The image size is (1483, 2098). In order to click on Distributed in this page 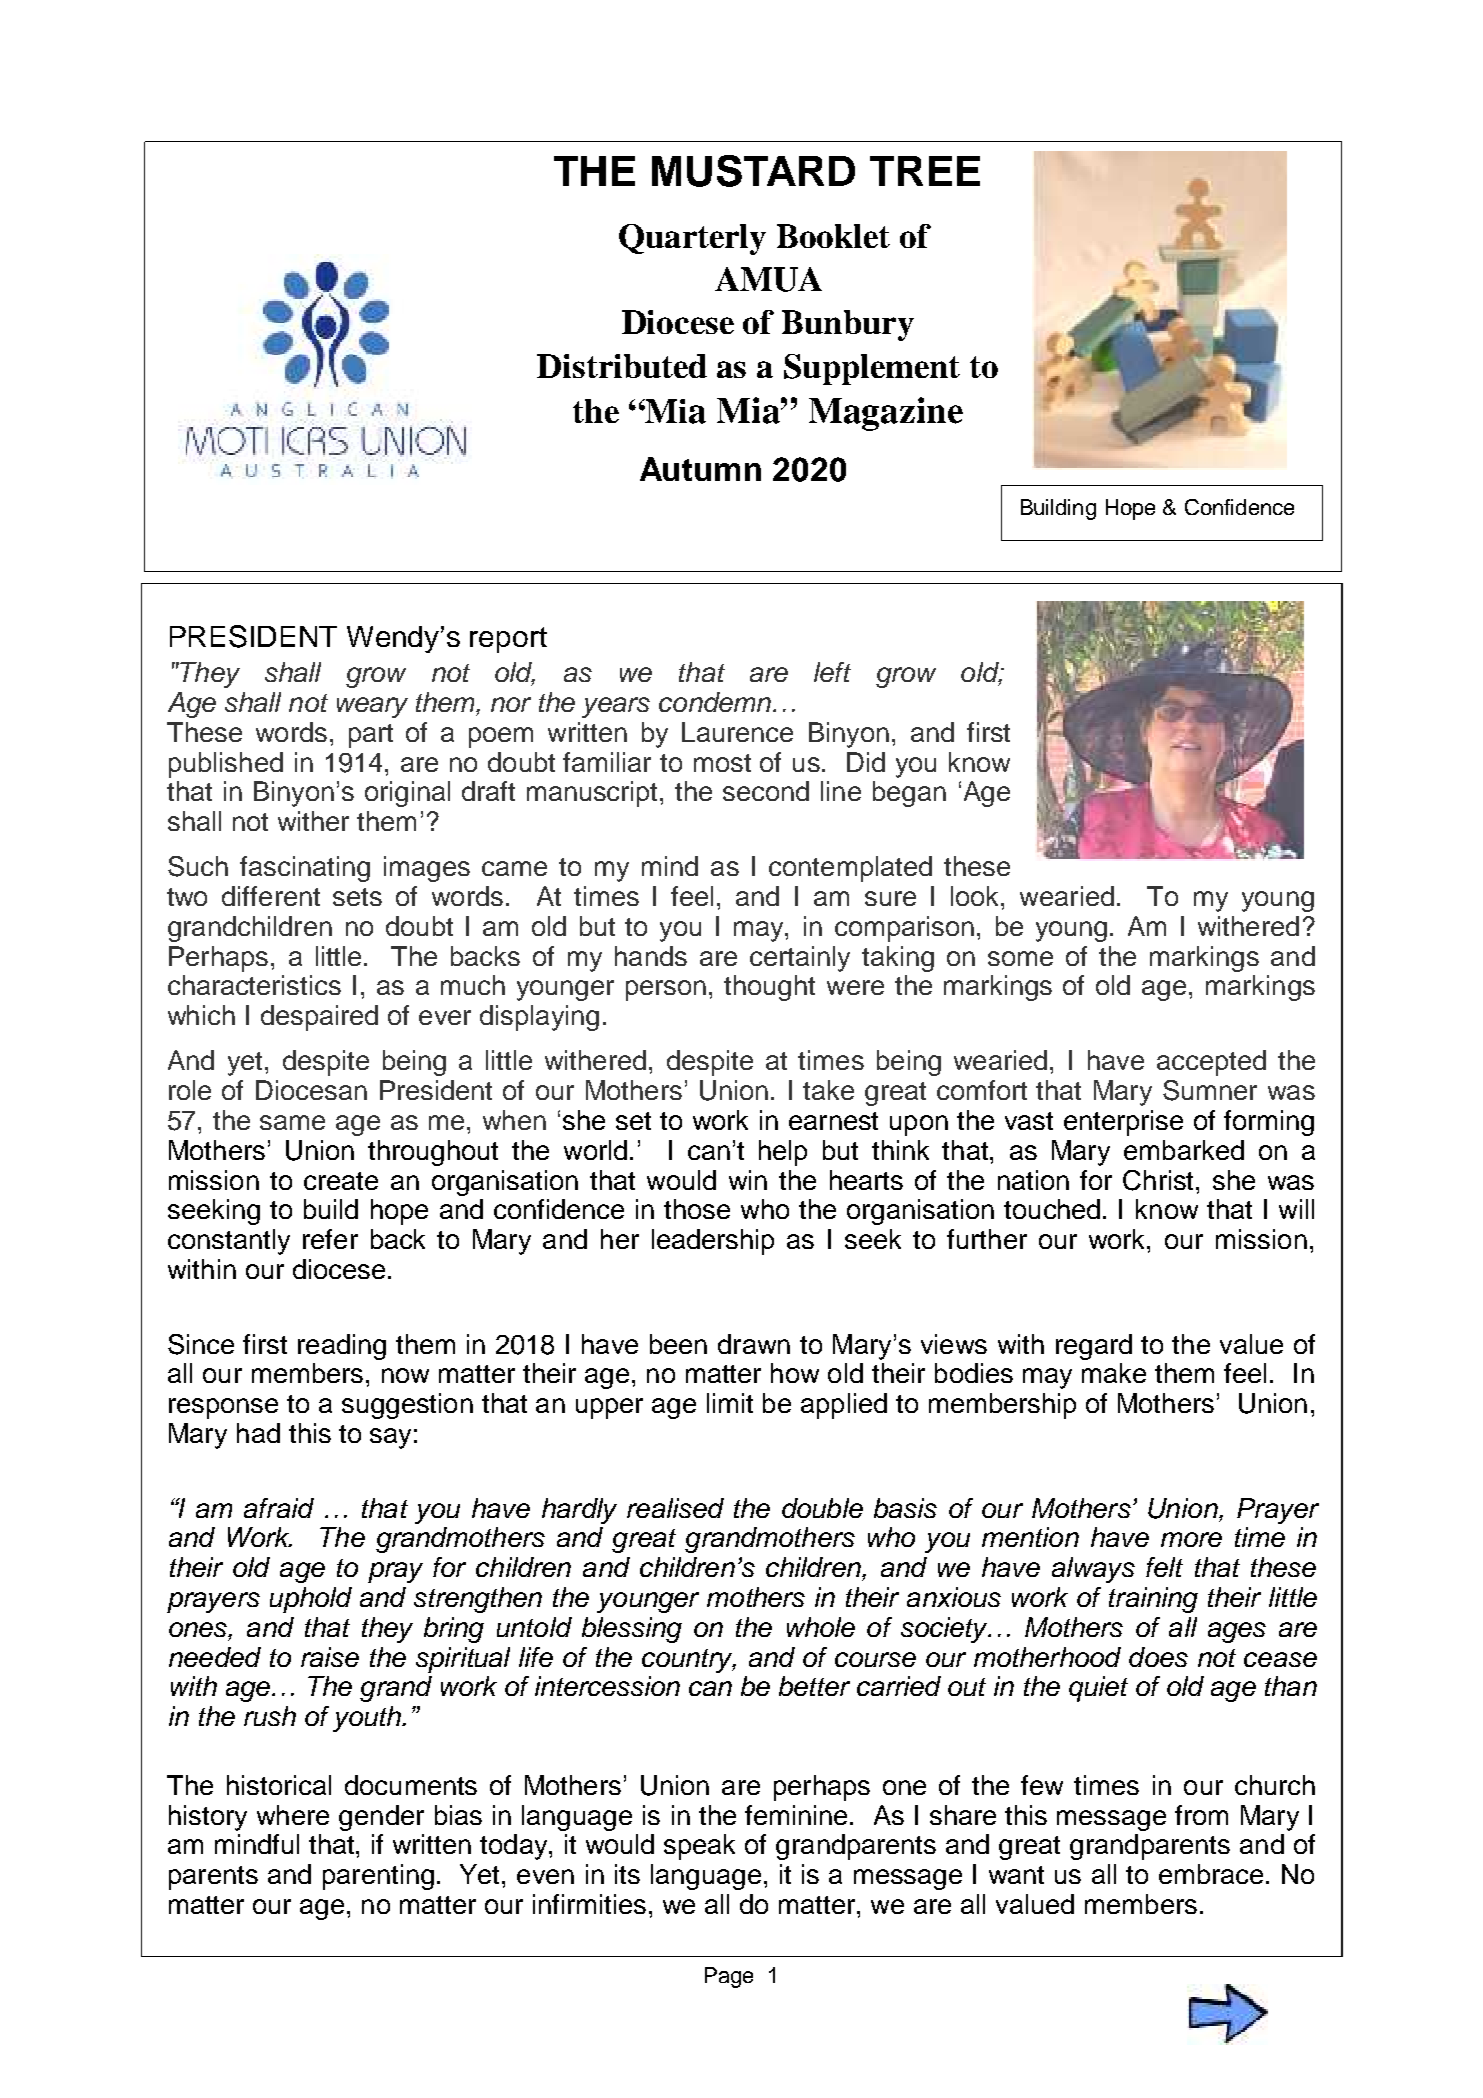, I will do `click(622, 366)`.
